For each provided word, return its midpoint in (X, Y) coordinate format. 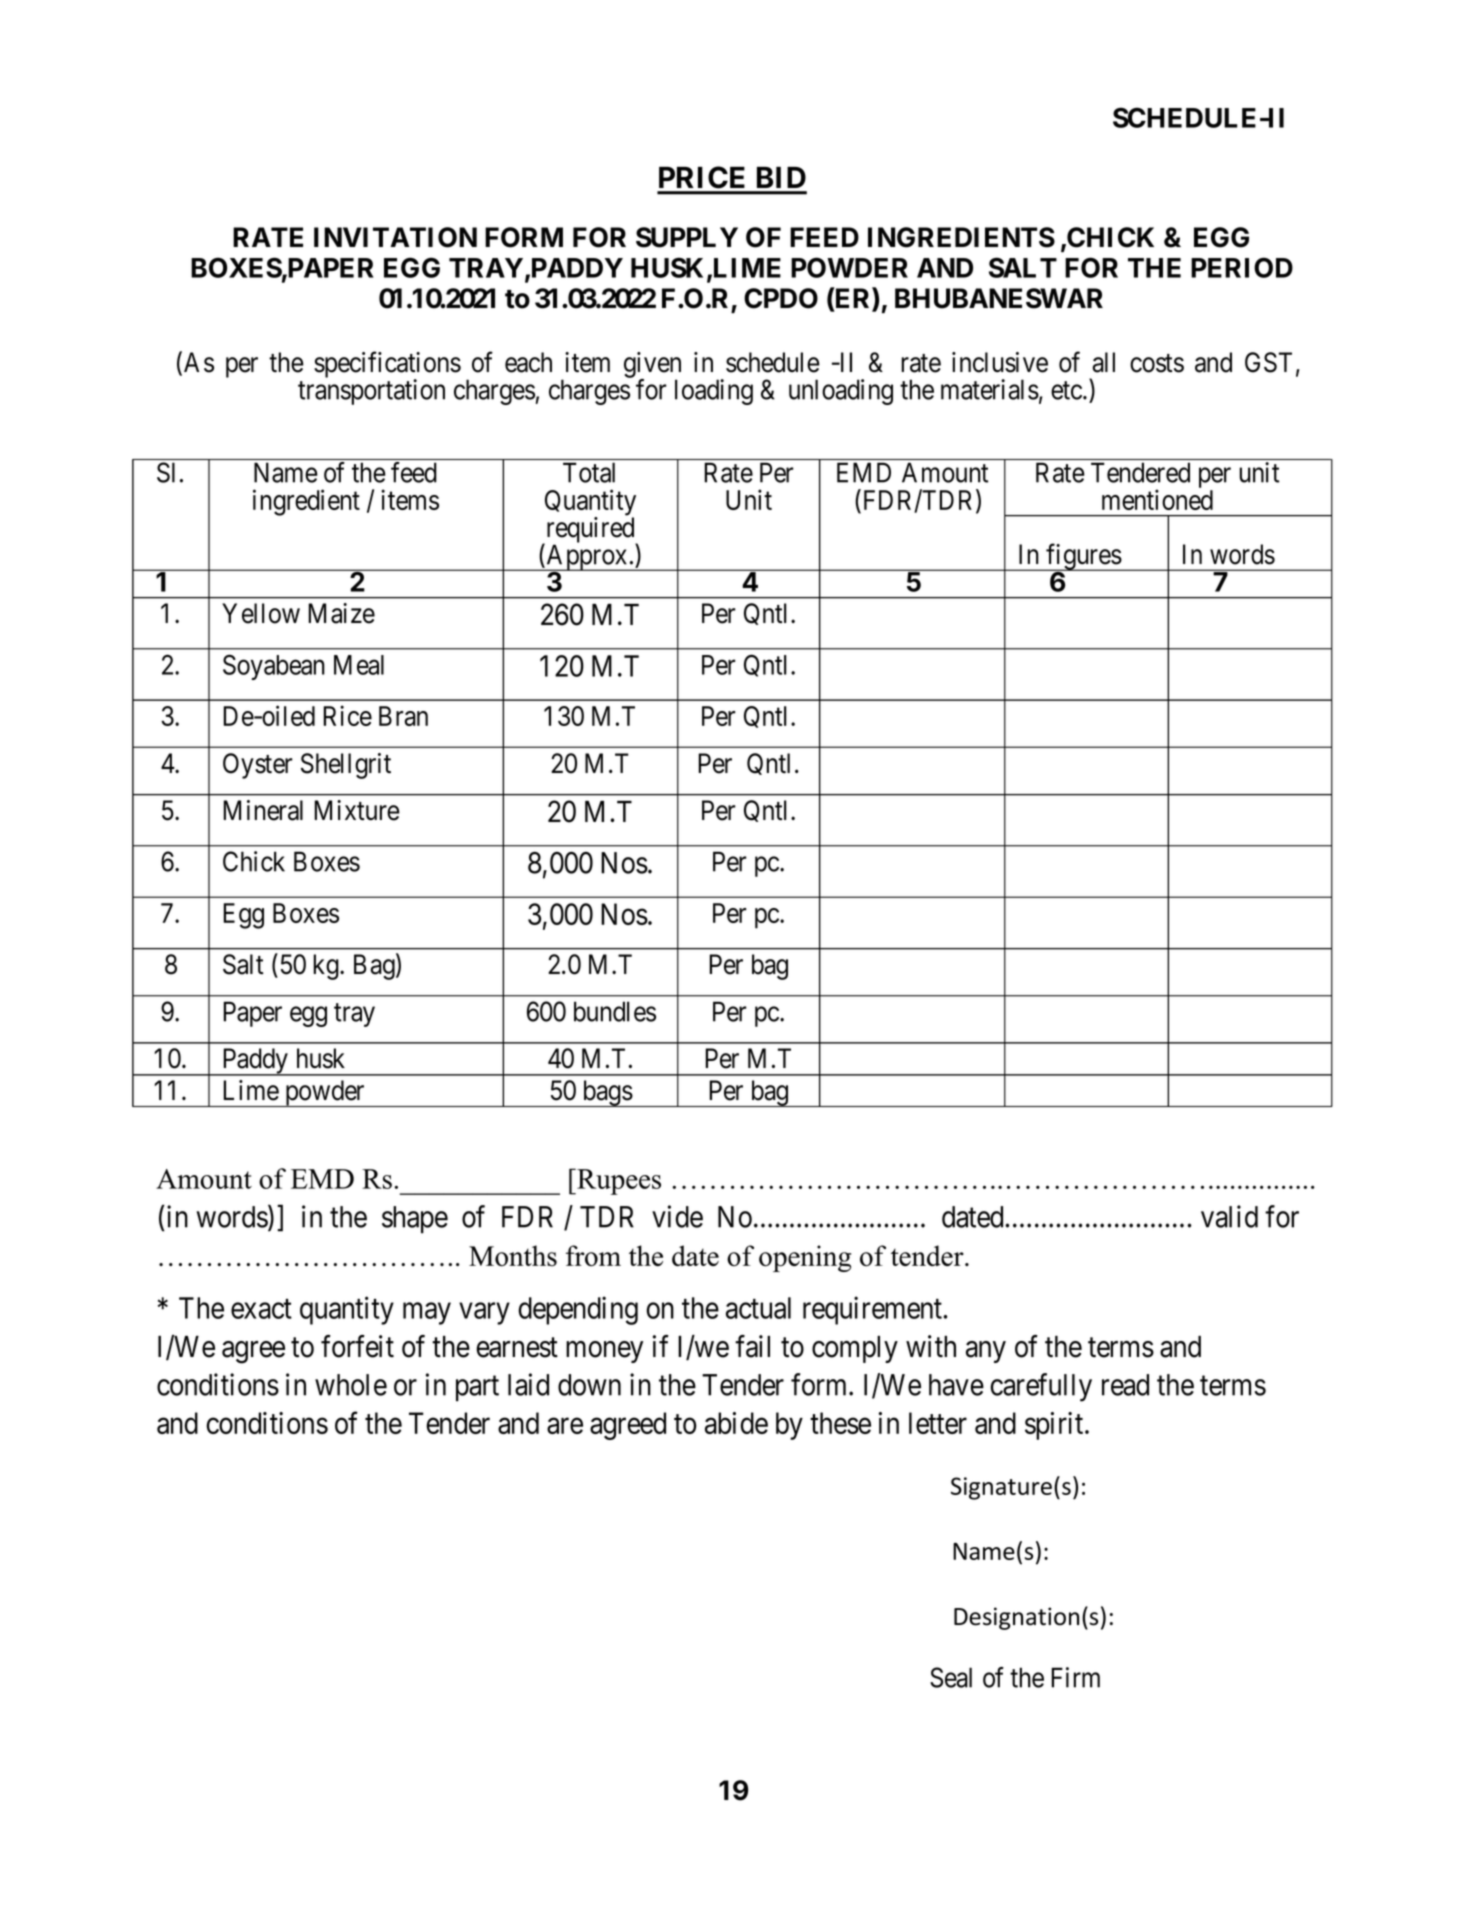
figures (1083, 557)
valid (1229, 1216)
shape (415, 1220)
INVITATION (395, 237)
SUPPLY (687, 237)
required (590, 531)
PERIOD (1242, 267)
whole (351, 1385)
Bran (403, 716)
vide (677, 1216)
